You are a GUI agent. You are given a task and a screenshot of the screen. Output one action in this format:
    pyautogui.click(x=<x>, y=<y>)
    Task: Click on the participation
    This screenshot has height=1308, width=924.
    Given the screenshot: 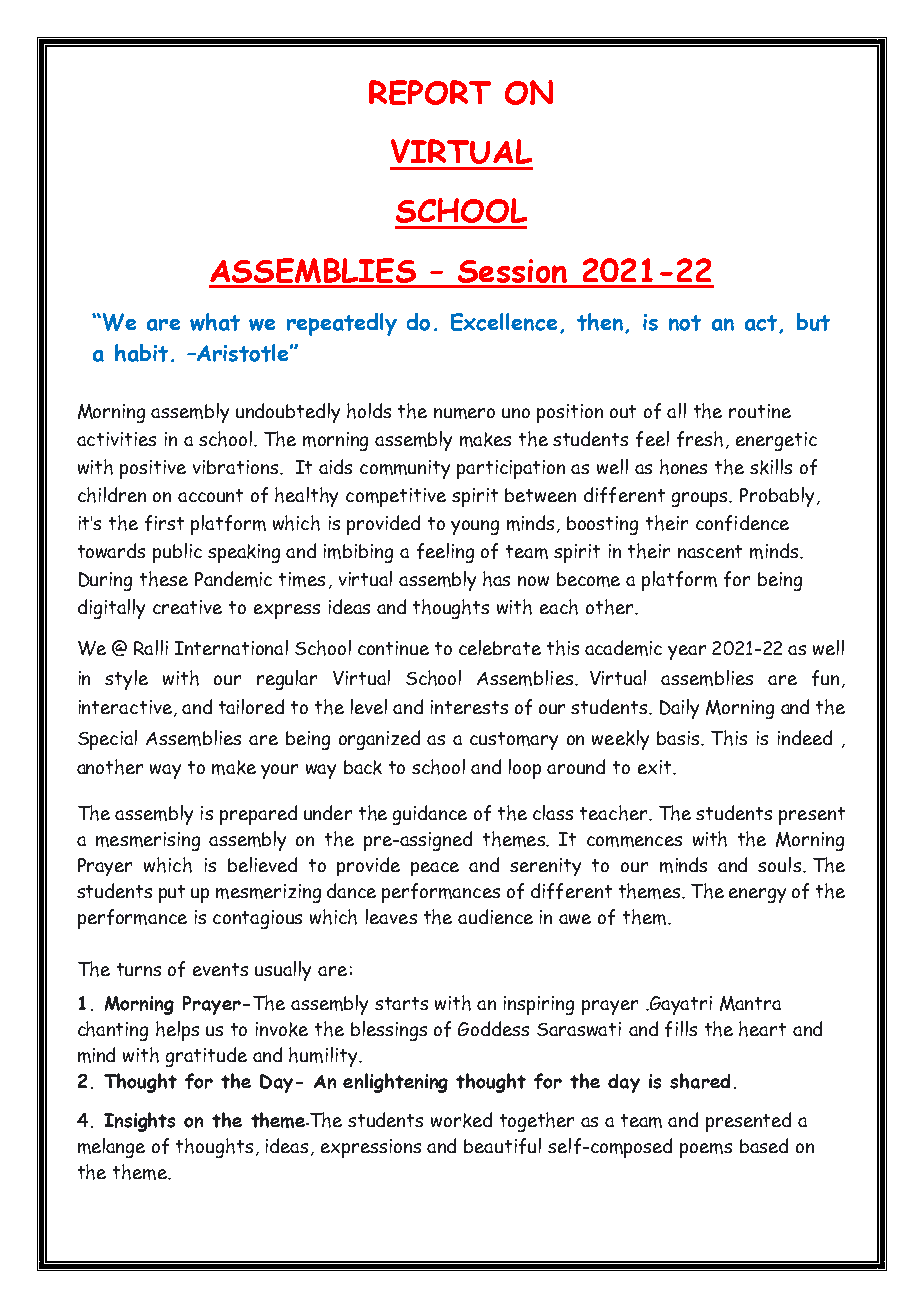 What is the action you would take?
    pyautogui.click(x=511, y=469)
